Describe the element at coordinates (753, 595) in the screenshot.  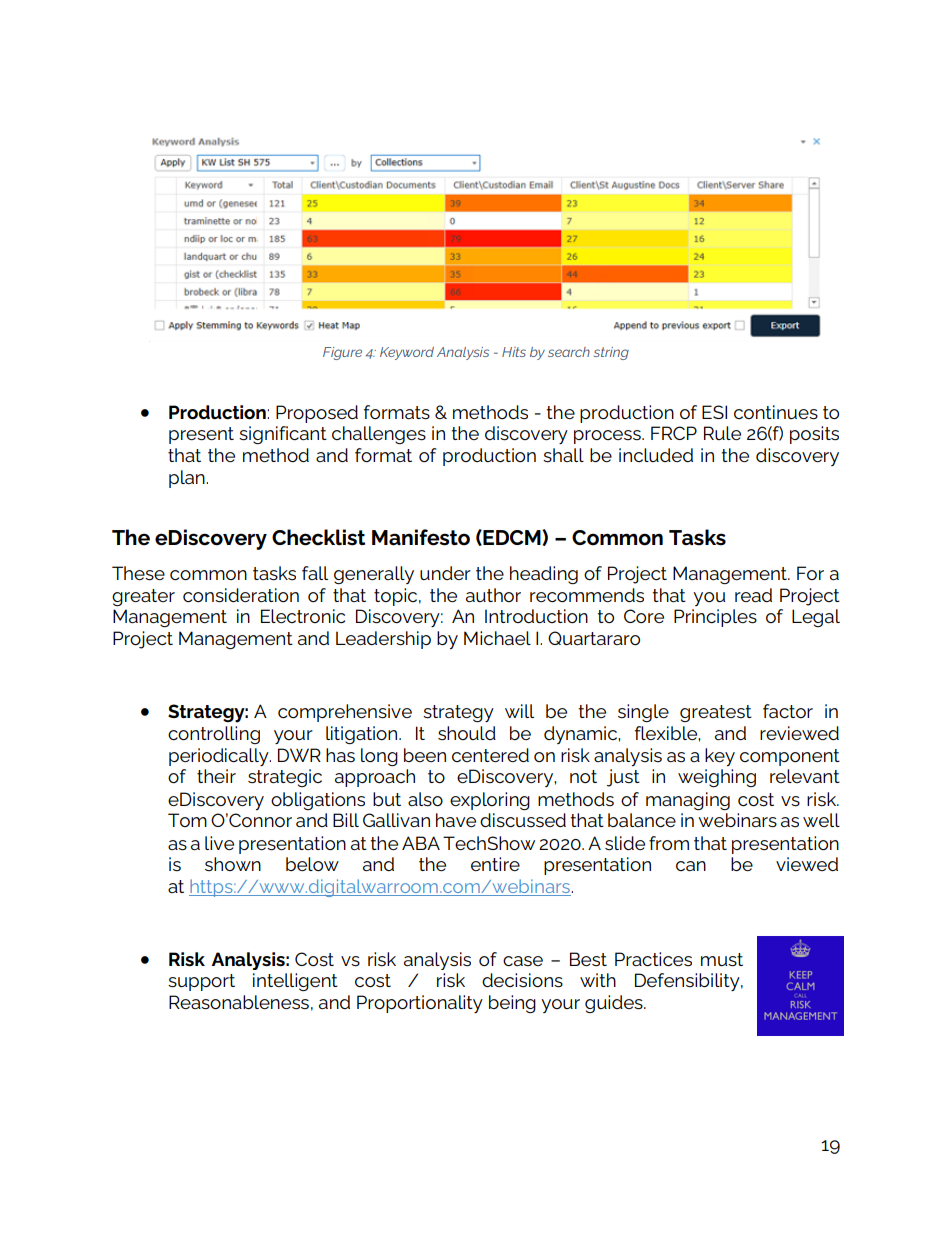
I see `read` at that location.
